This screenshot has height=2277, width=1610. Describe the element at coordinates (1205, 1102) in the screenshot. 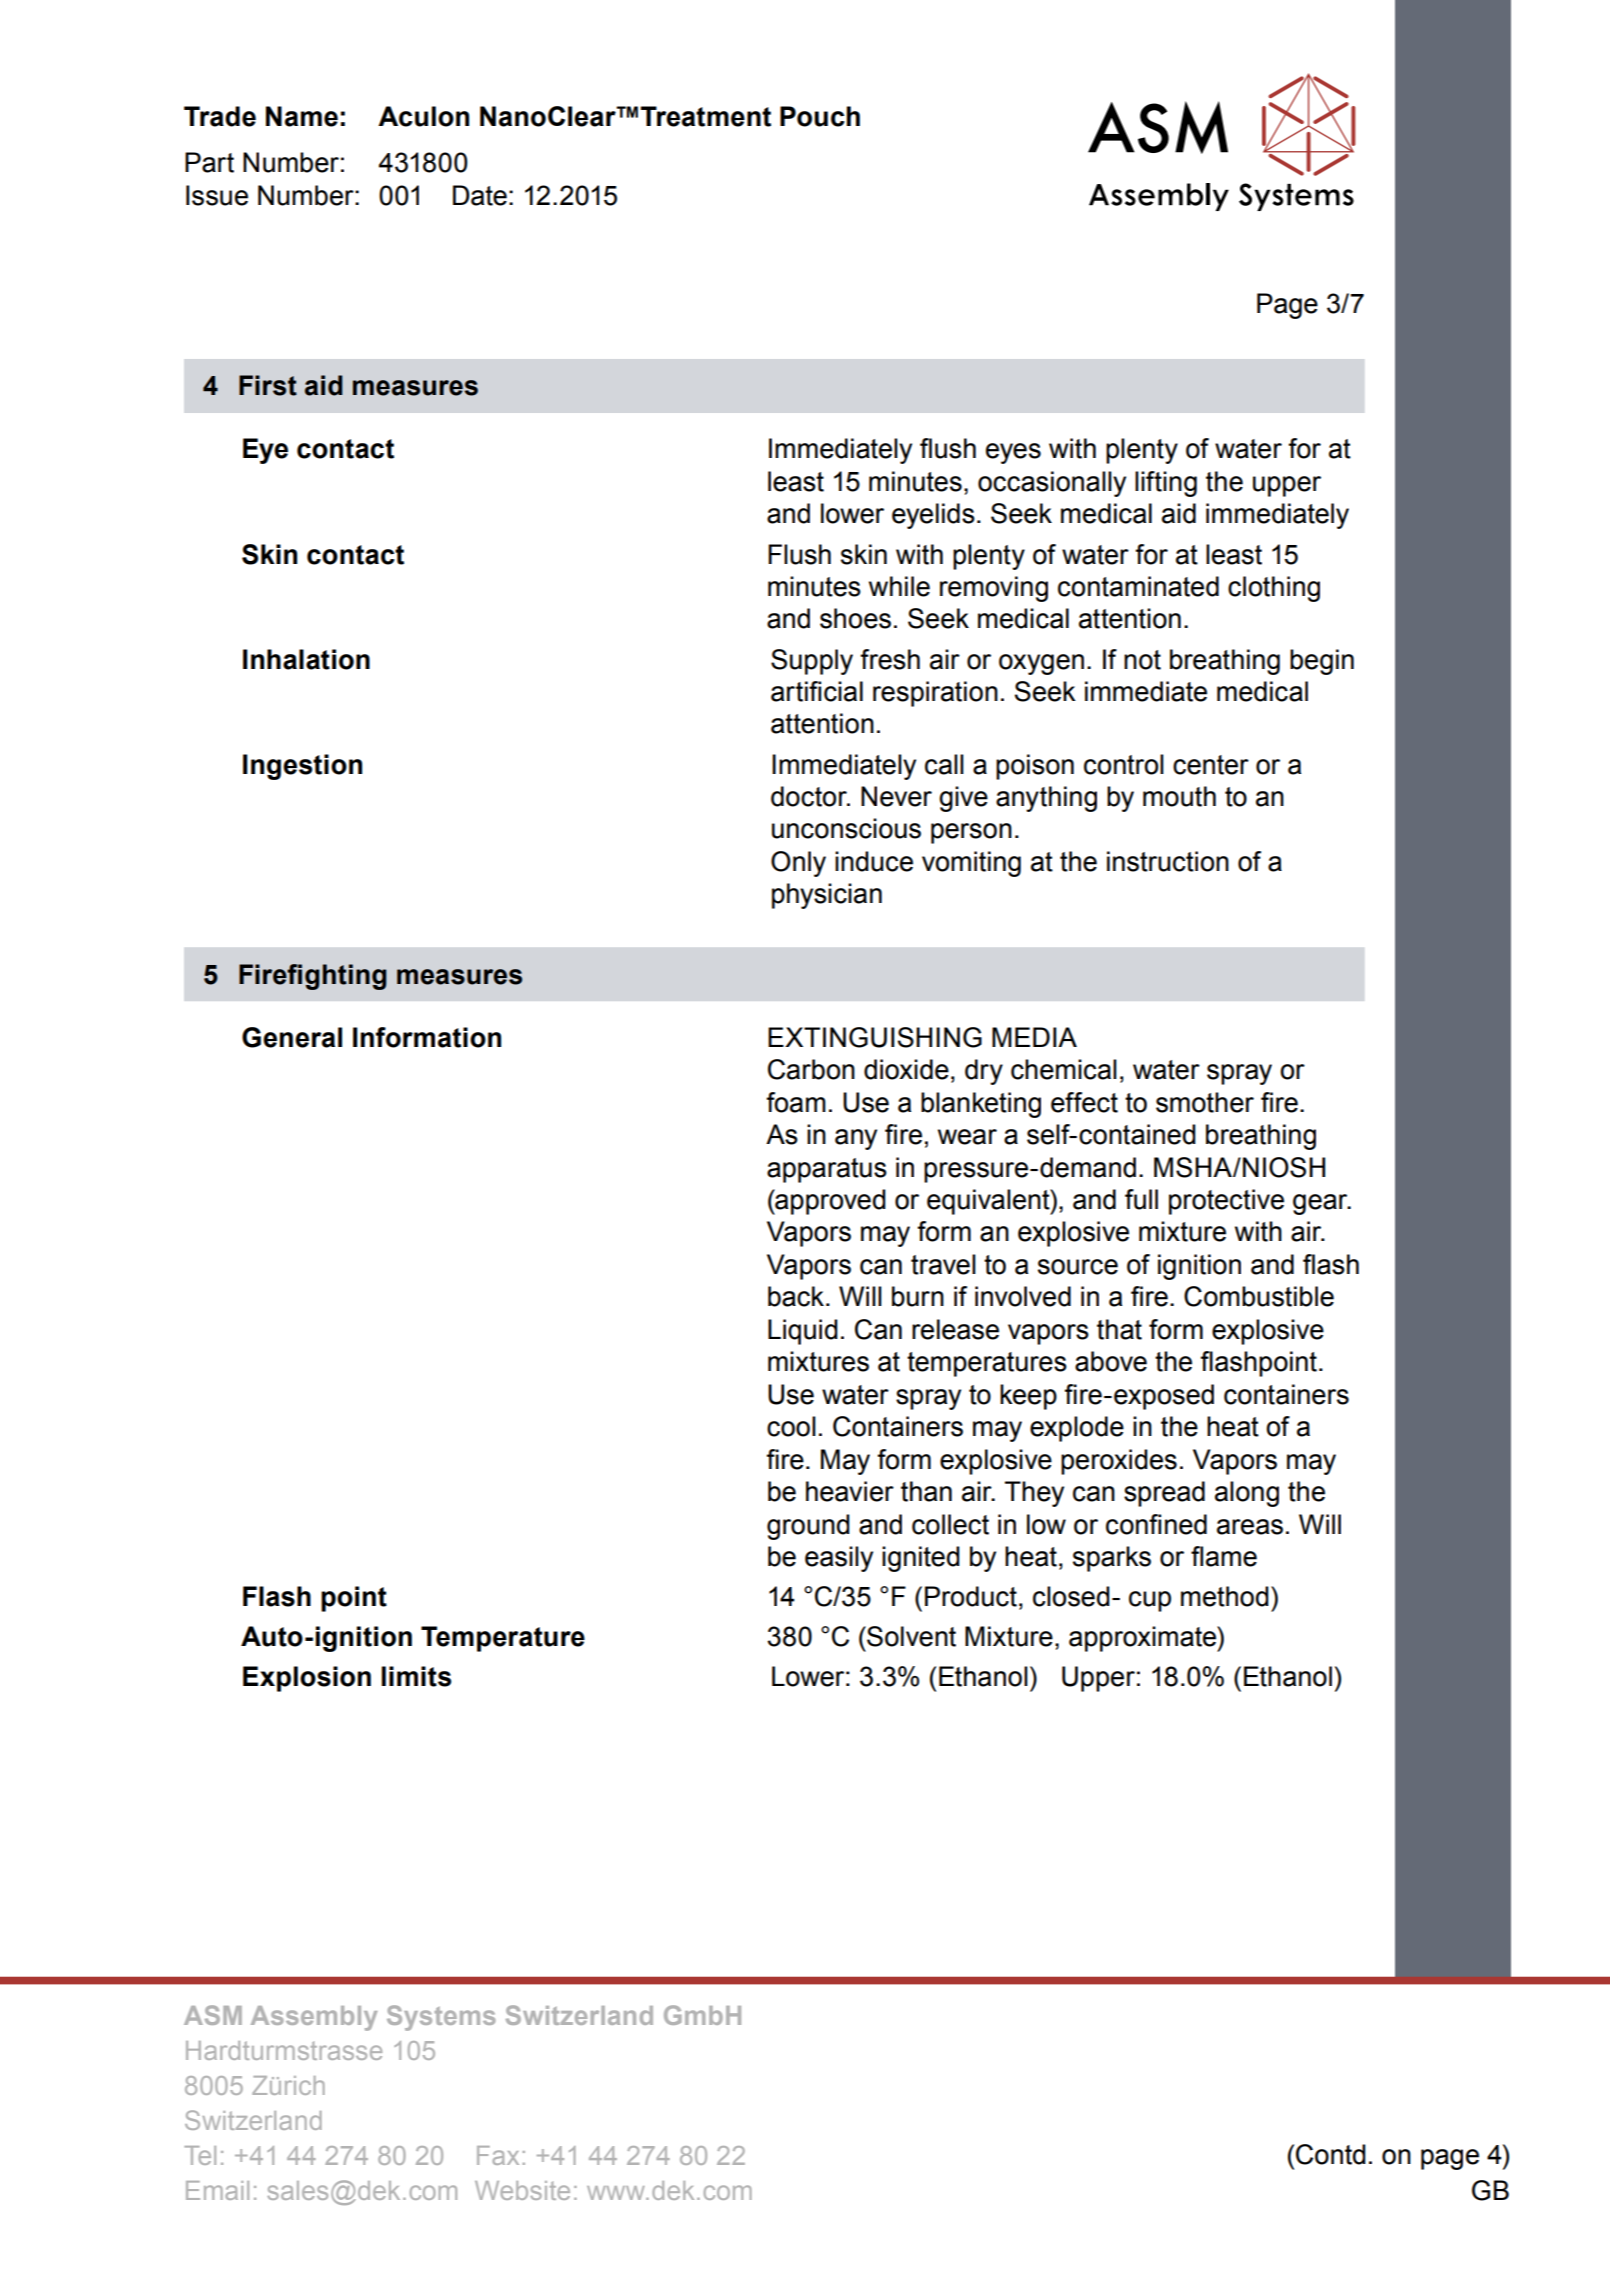

I see `smother` at that location.
